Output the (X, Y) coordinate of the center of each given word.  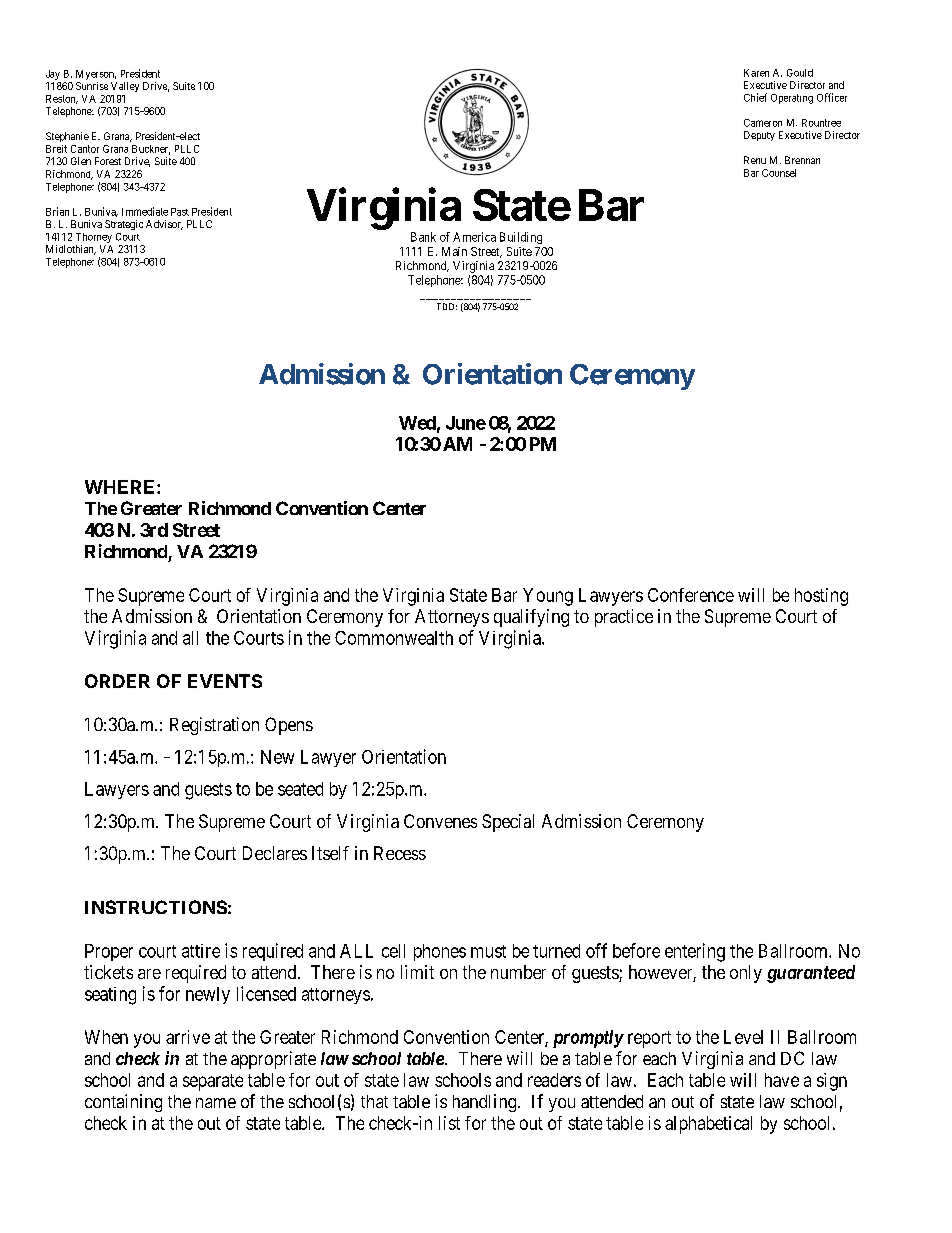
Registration (214, 726)
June (466, 423)
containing (123, 1103)
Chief (755, 97)
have (782, 1080)
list (449, 1123)
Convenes (440, 821)
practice (624, 618)
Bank (423, 237)
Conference (691, 595)
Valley (125, 87)
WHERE (121, 487)
